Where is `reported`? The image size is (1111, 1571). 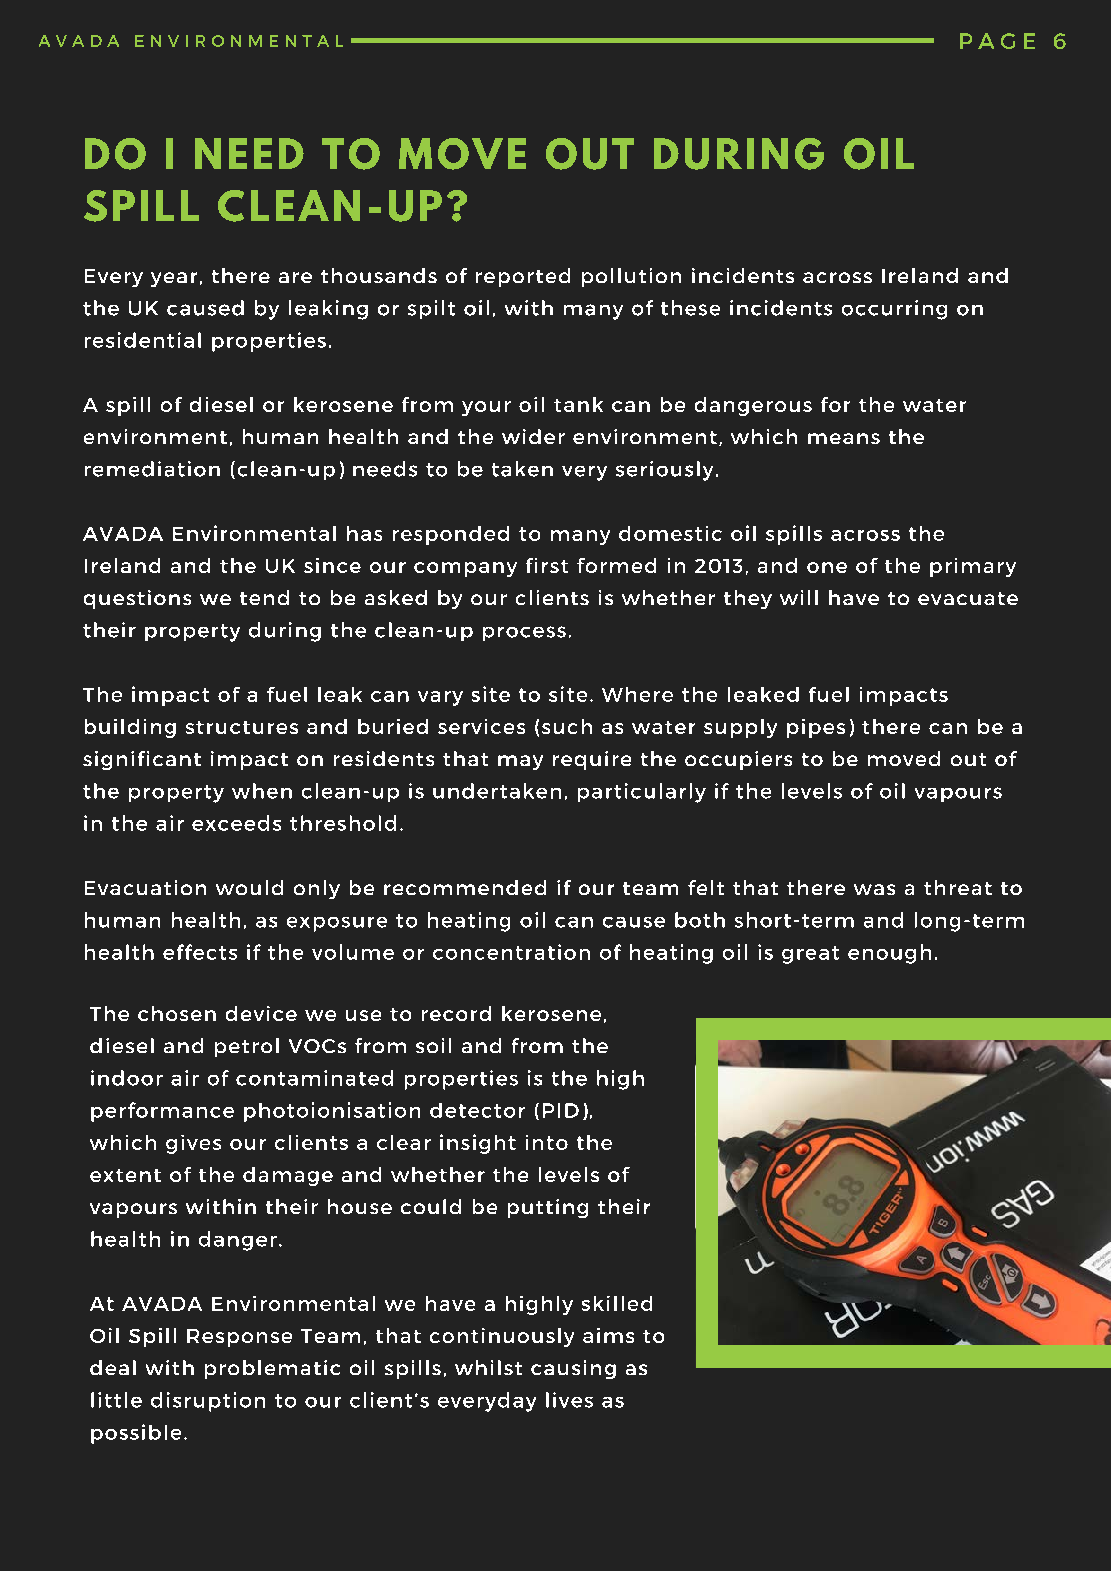 reported is located at coordinates (523, 277).
